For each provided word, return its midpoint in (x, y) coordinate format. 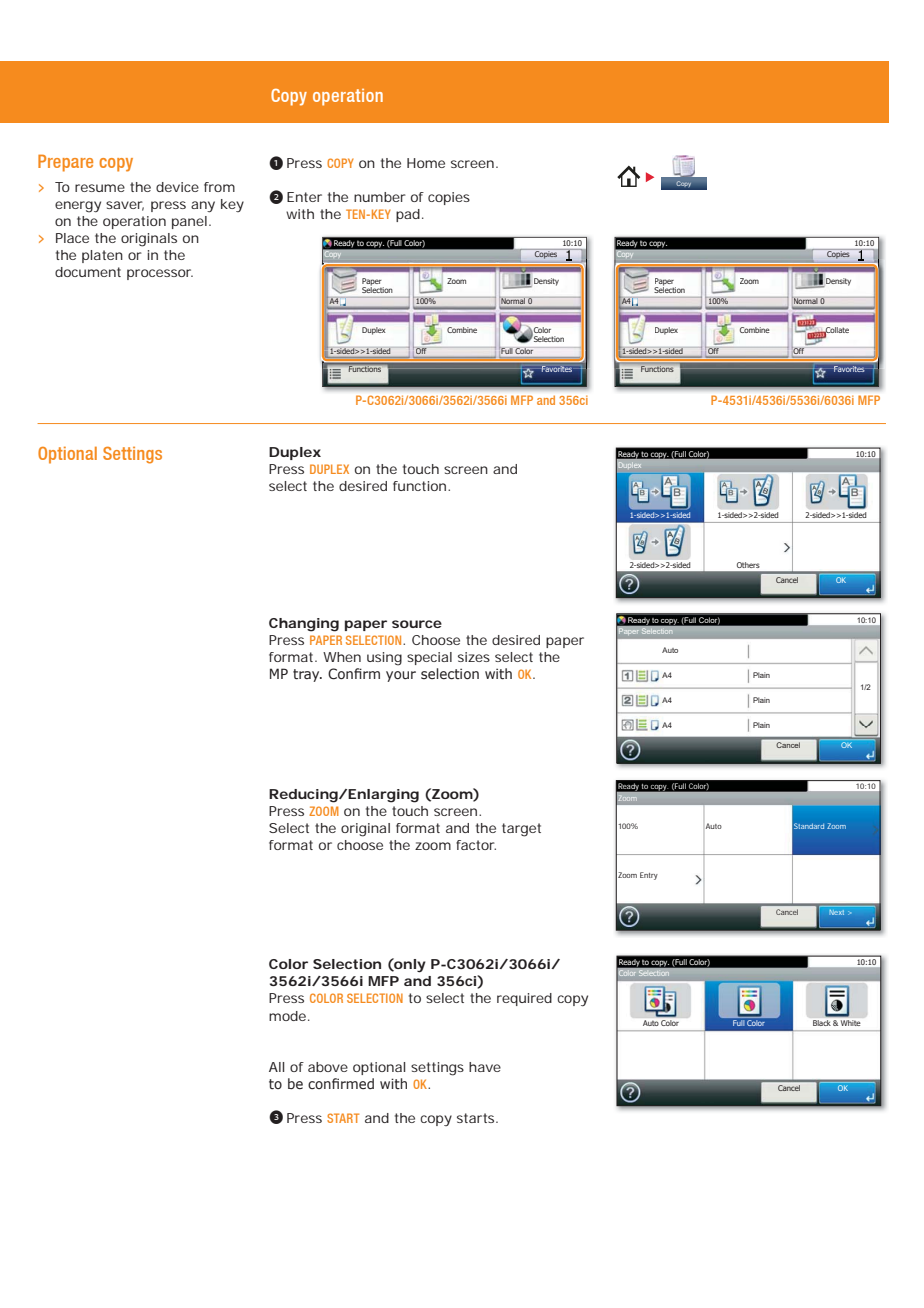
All (276, 1067)
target (521, 830)
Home (426, 163)
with (300, 214)
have (485, 1067)
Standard (809, 826)
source (417, 624)
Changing (304, 625)
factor (476, 845)
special (429, 658)
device (177, 187)
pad (408, 215)
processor (160, 274)
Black (821, 1023)
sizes (474, 657)
